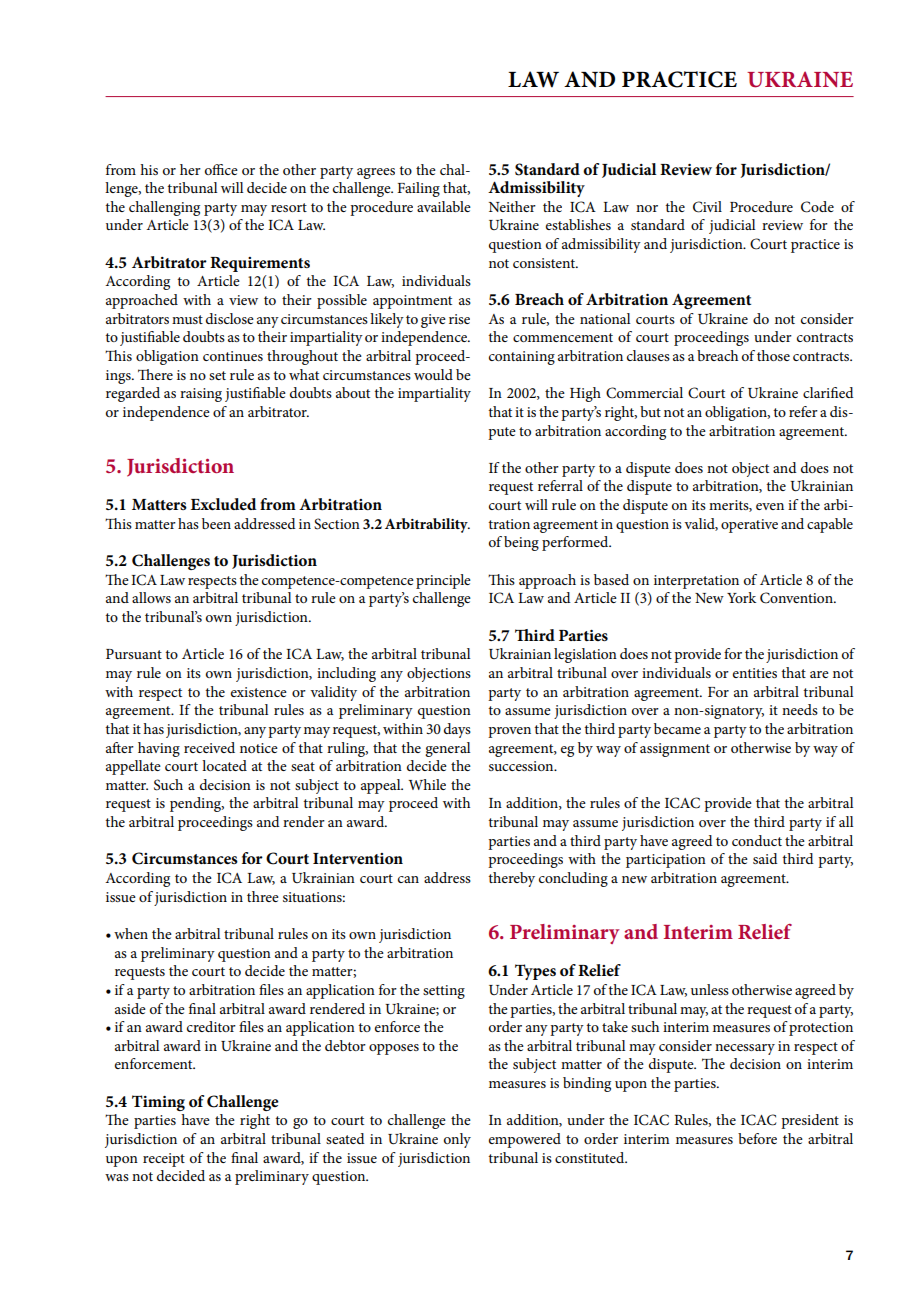 The image size is (924, 1308). What do you see at coordinates (457, 730) in the screenshot?
I see `days` at bounding box center [457, 730].
